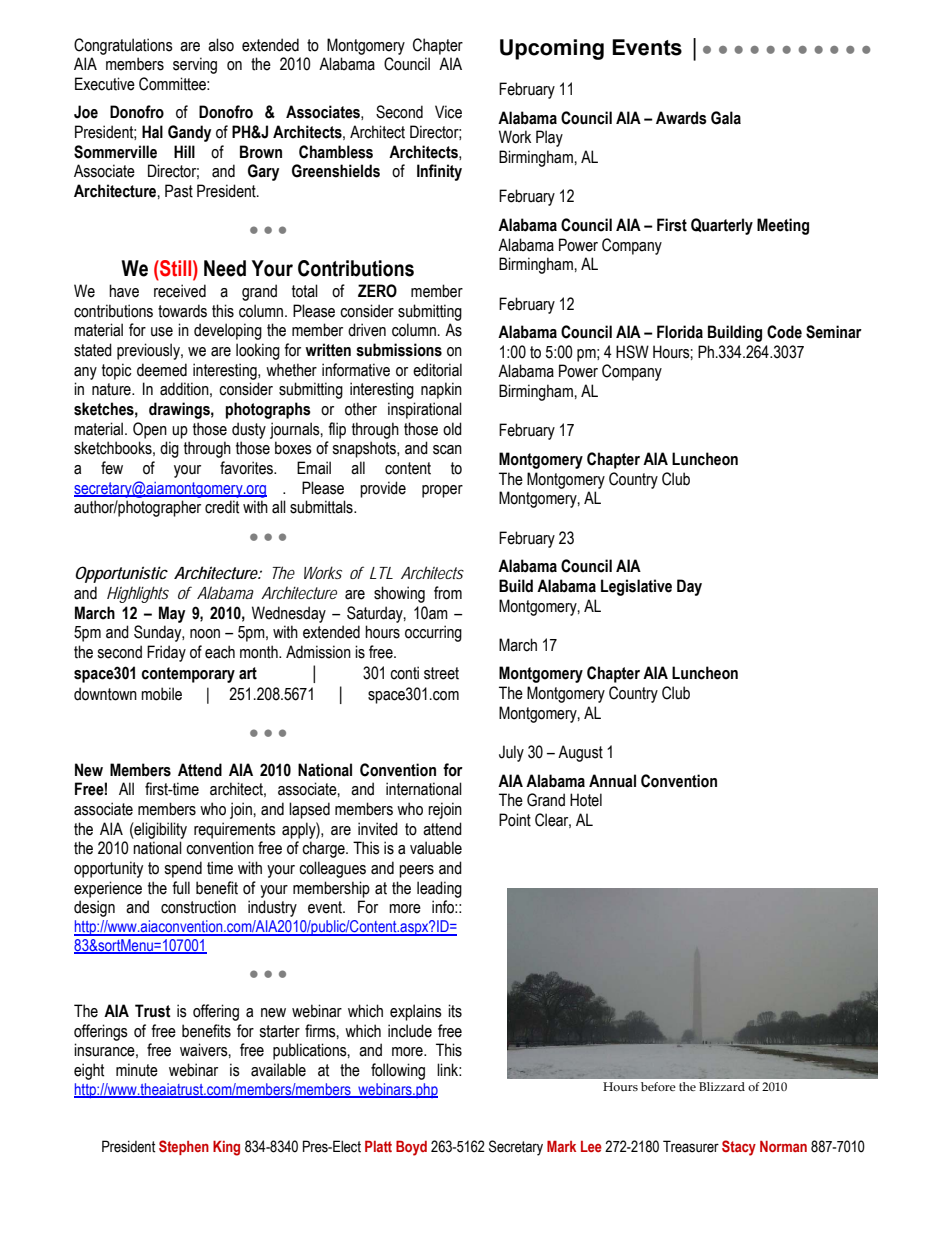  I want to click on valuable, so click(436, 848).
